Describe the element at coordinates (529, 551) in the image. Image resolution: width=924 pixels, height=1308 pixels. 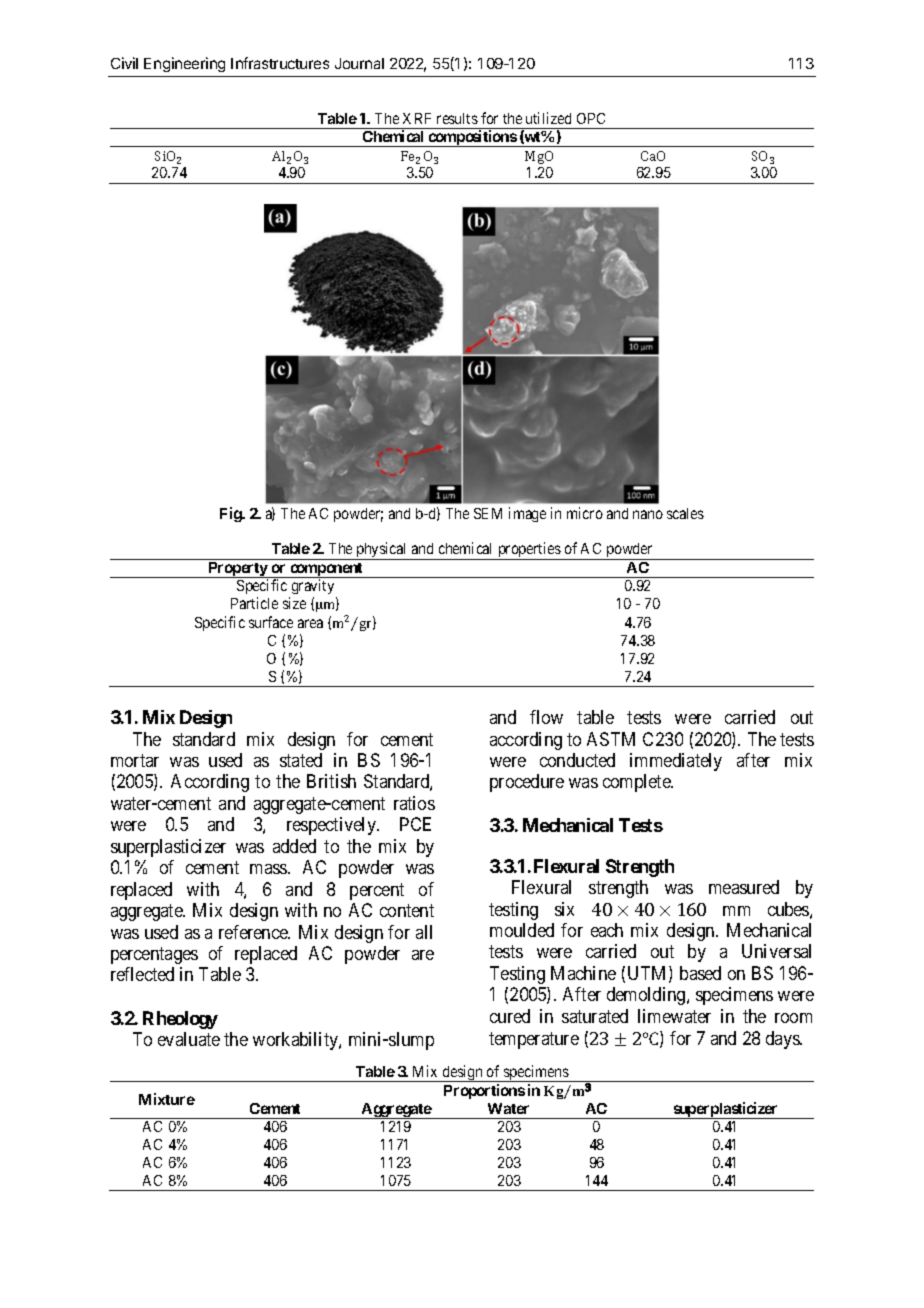
I see `properties` at that location.
